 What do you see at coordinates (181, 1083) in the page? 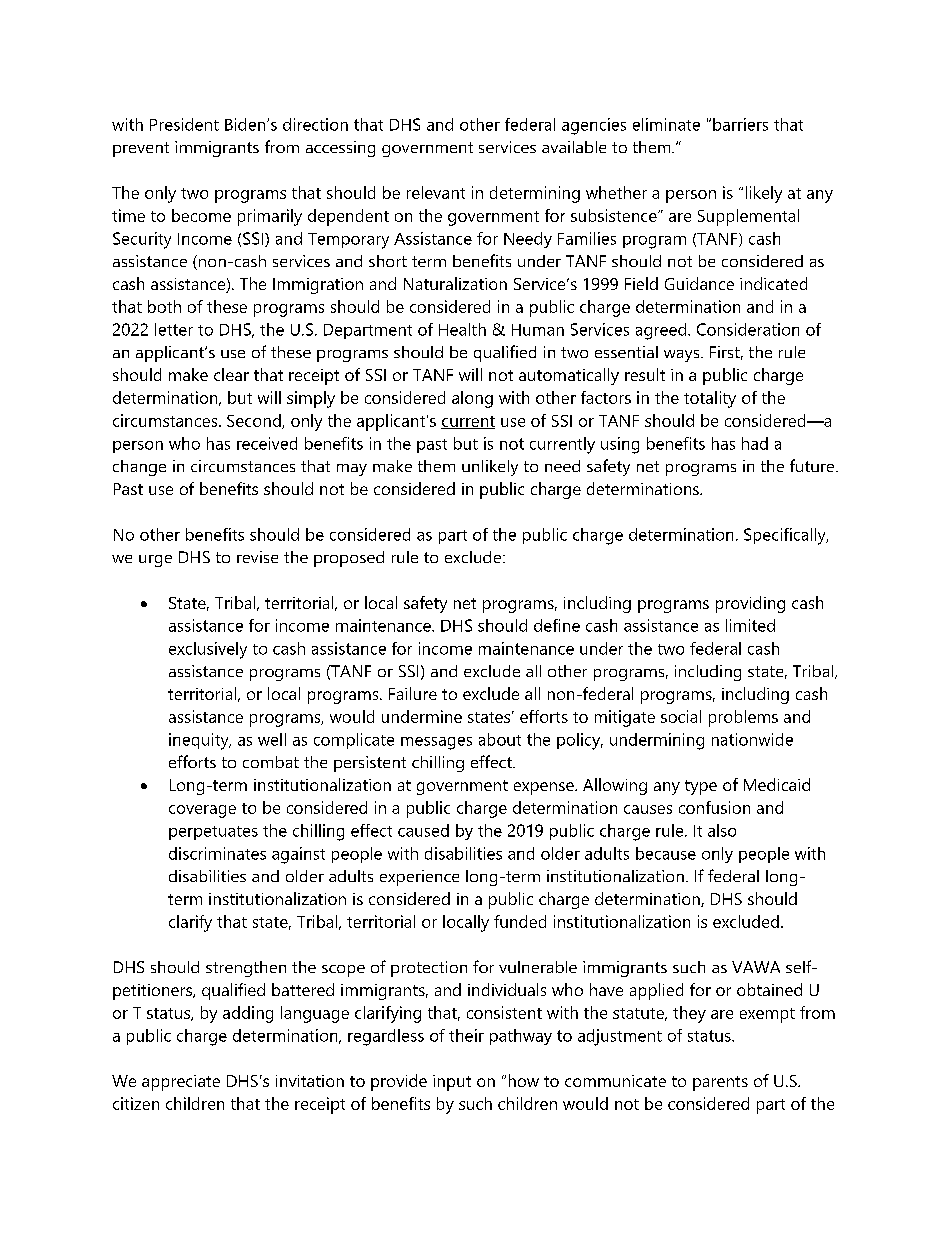
I see `appreciate` at bounding box center [181, 1083].
